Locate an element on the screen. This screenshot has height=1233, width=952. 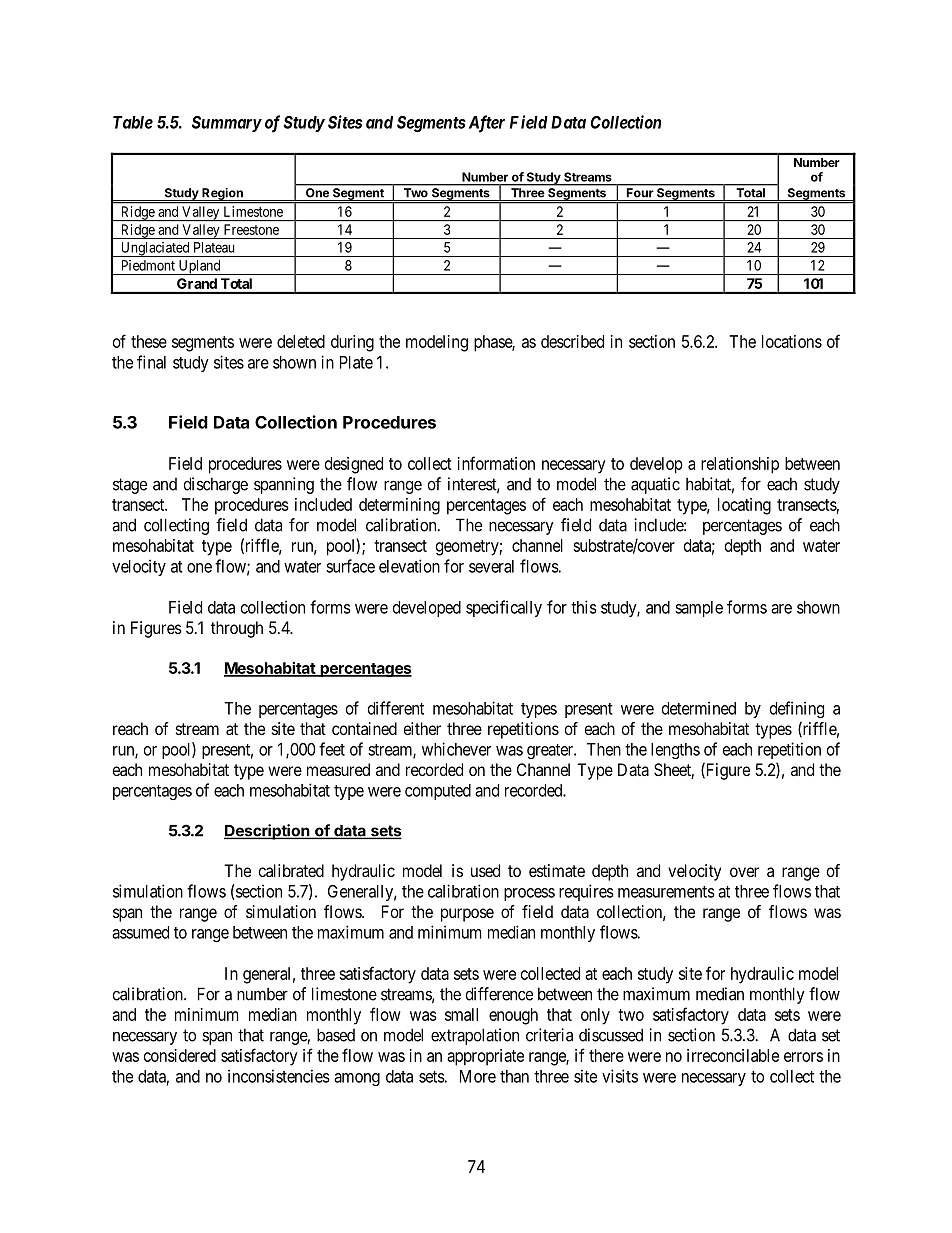
locations is located at coordinates (792, 341).
